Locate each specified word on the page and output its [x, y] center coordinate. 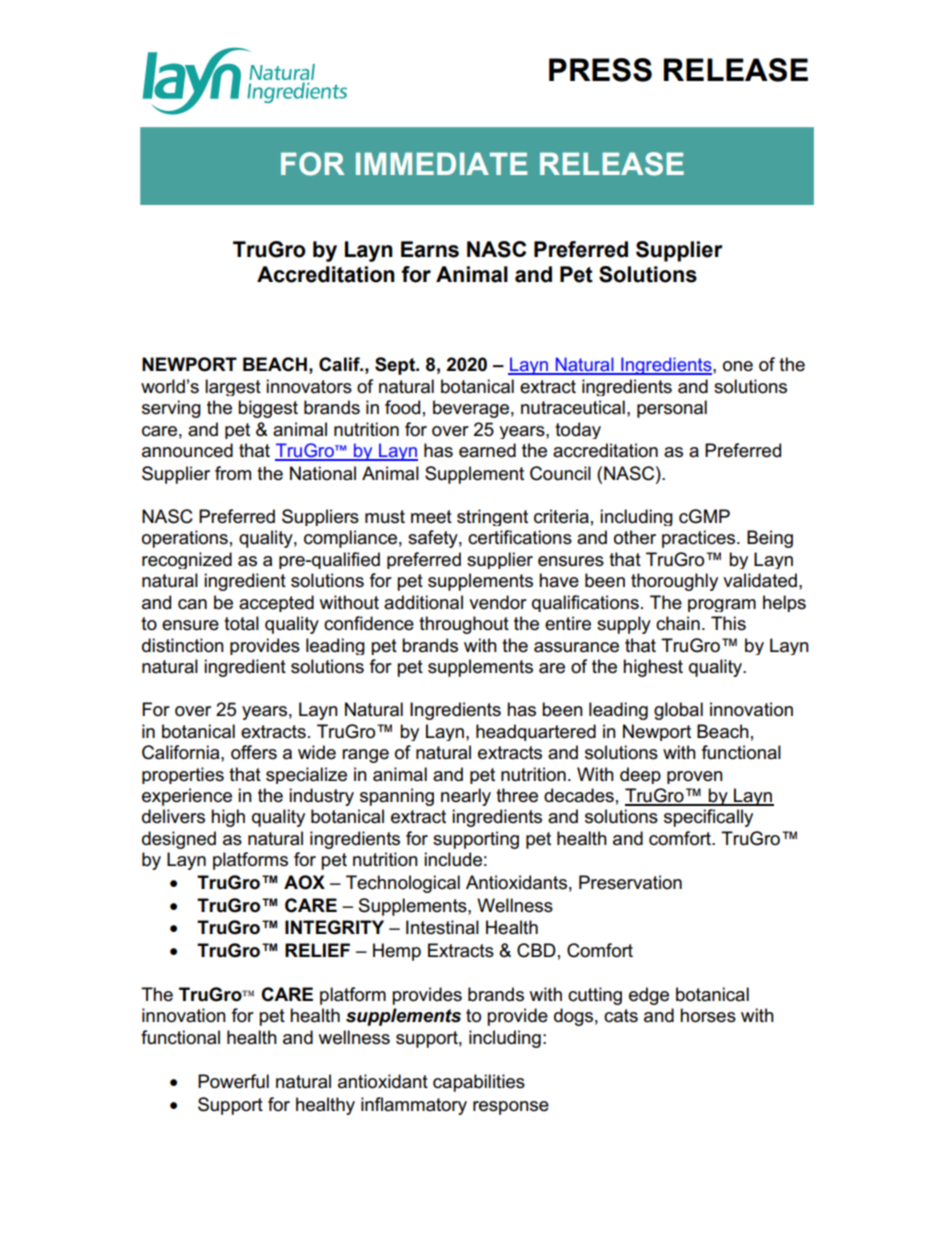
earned [487, 450]
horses [708, 1015]
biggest [268, 409]
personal [672, 409]
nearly [466, 797]
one [738, 366]
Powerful [233, 1081]
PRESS [600, 70]
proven [695, 777]
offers [254, 752]
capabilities [479, 1083]
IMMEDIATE [441, 163]
